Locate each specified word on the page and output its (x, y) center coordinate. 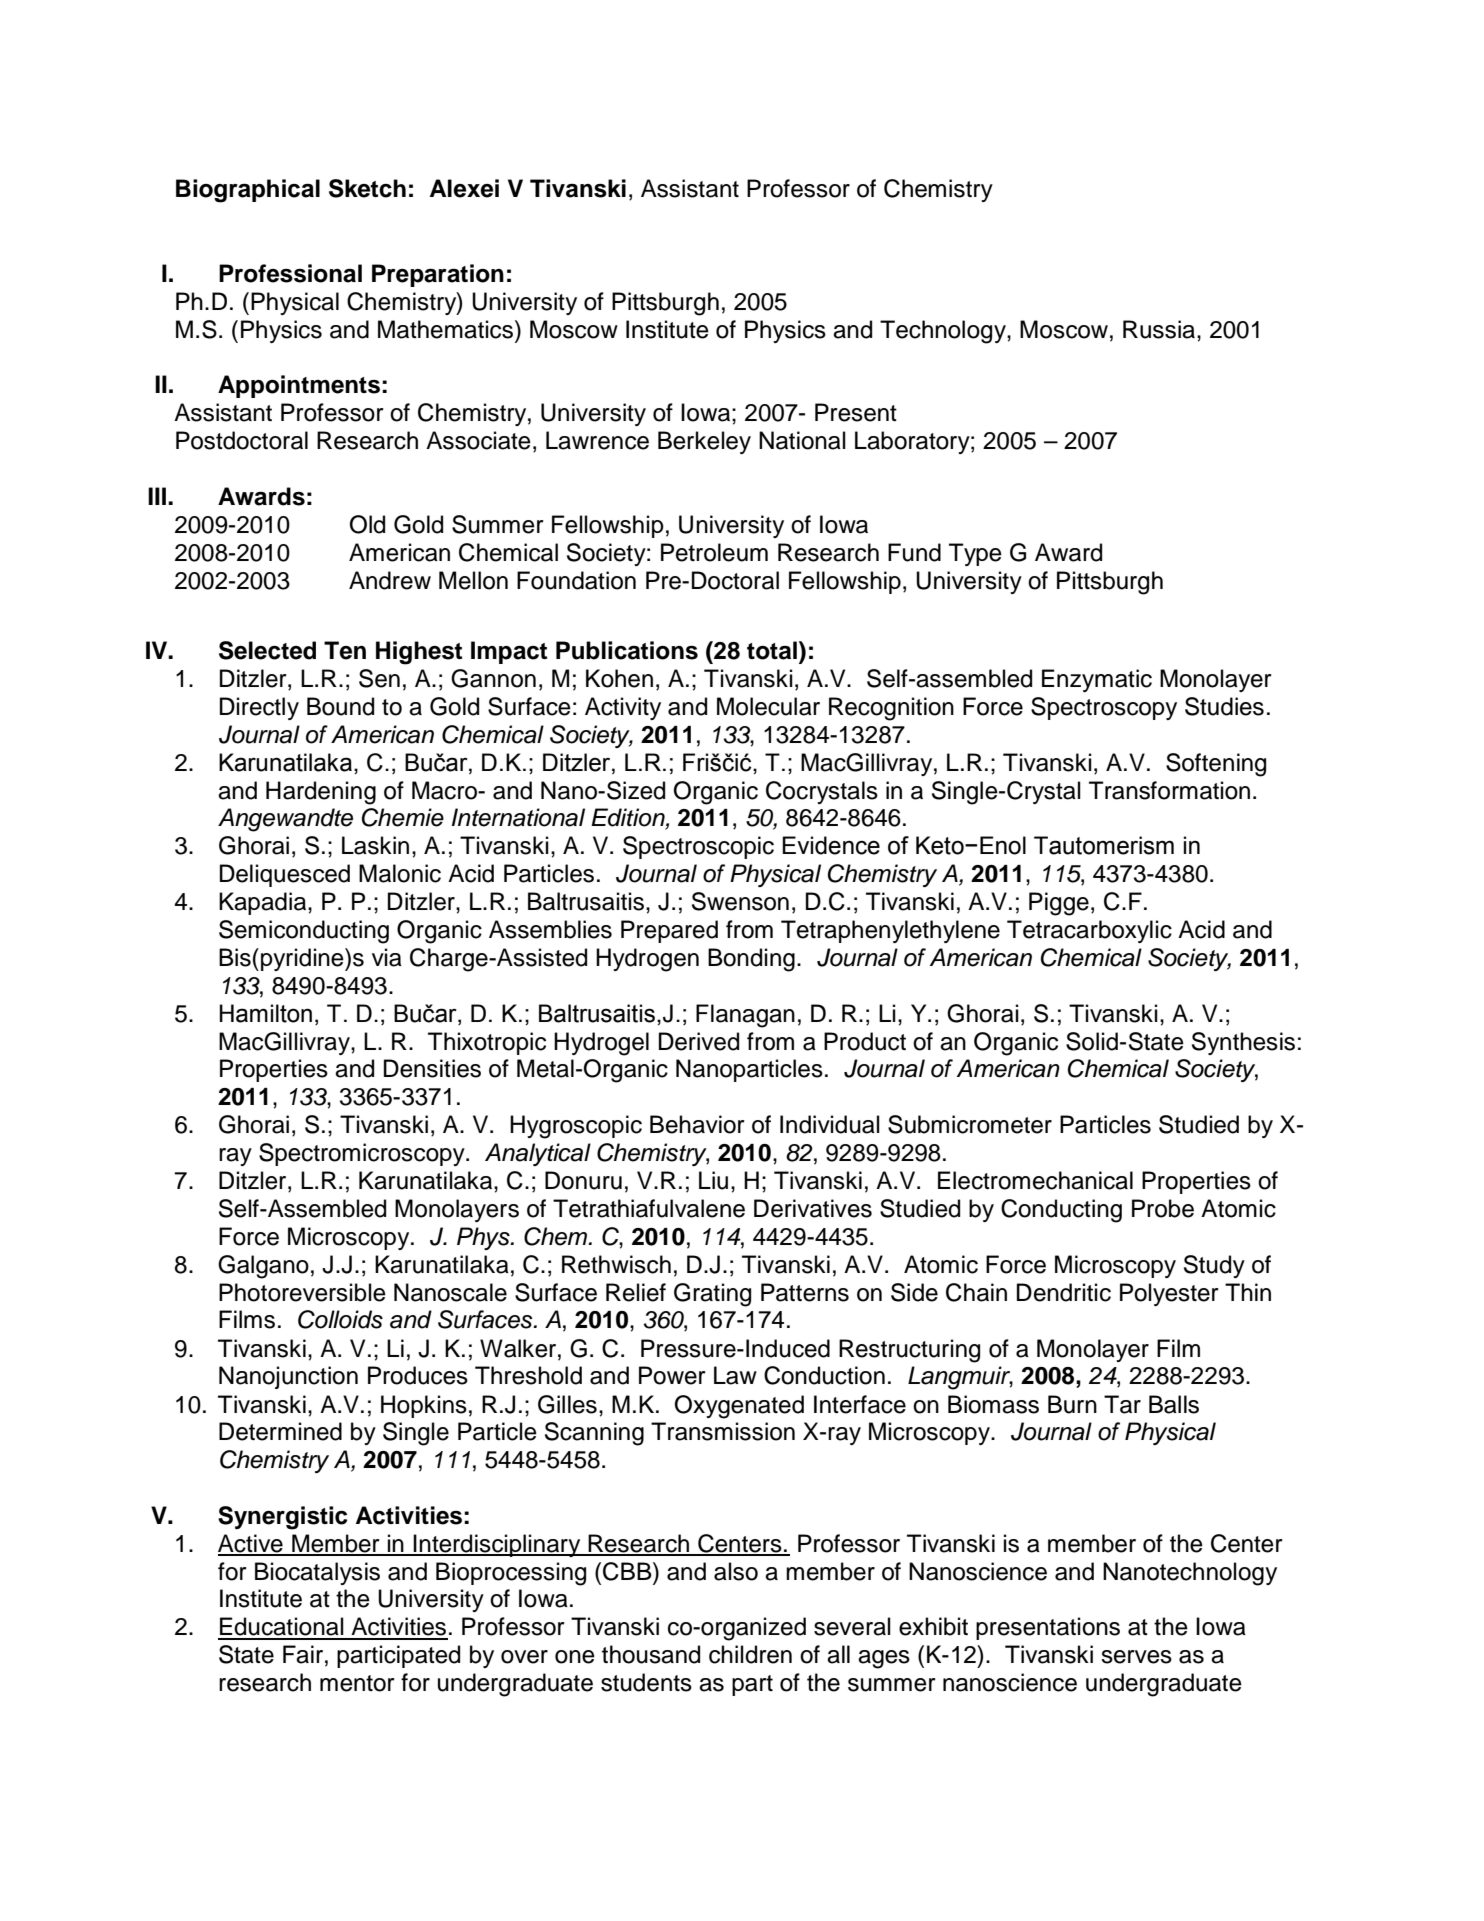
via (387, 957)
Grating (712, 1295)
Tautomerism (1104, 845)
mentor (357, 1683)
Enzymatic (1097, 680)
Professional (290, 273)
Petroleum (714, 552)
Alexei (464, 188)
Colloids (340, 1319)
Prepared (669, 931)
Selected (267, 650)
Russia (1160, 329)
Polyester (1169, 1294)
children (750, 1654)
